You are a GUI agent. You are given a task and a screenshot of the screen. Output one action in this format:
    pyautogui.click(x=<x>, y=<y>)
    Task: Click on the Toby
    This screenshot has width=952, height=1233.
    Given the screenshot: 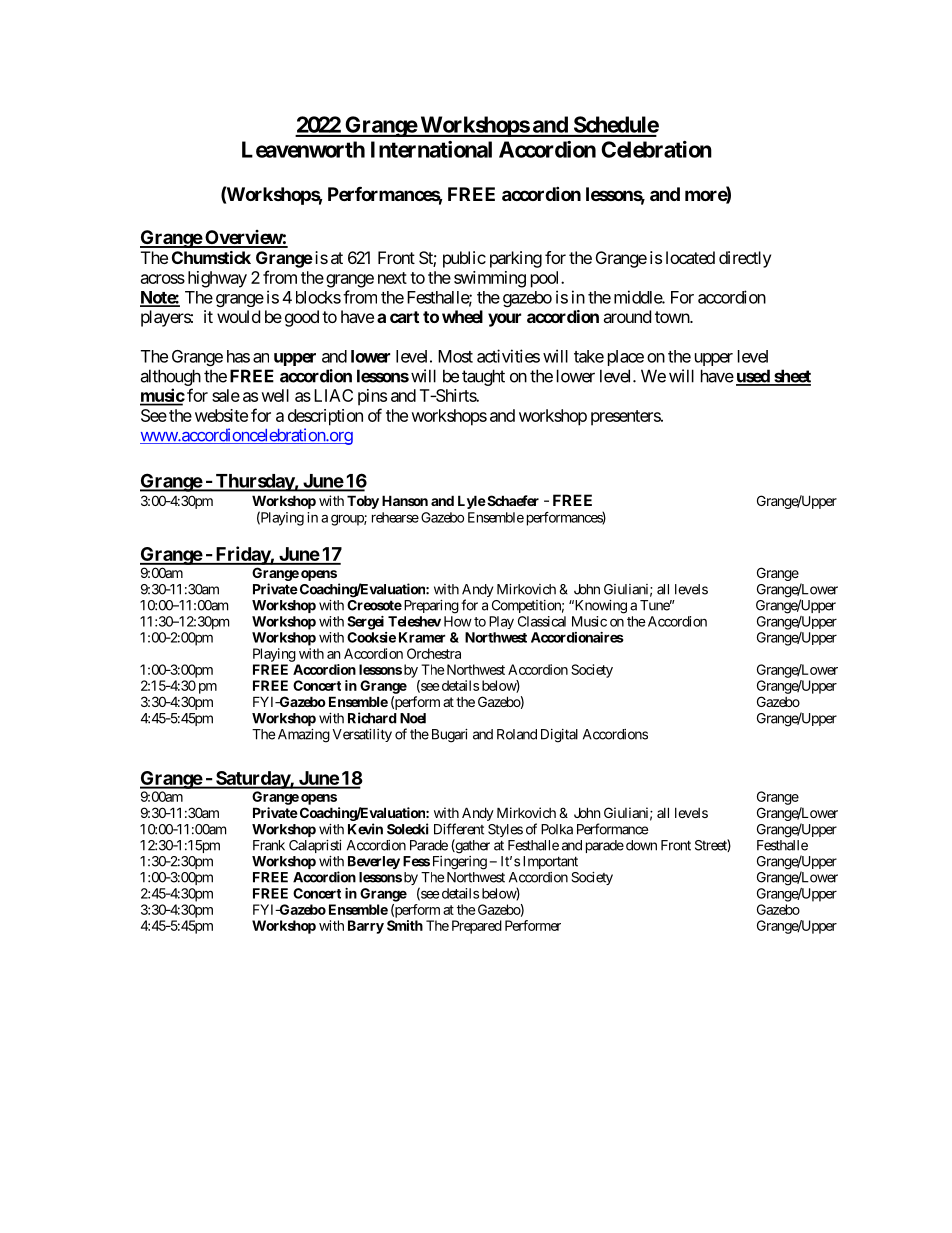 What is the action you would take?
    pyautogui.click(x=363, y=502)
